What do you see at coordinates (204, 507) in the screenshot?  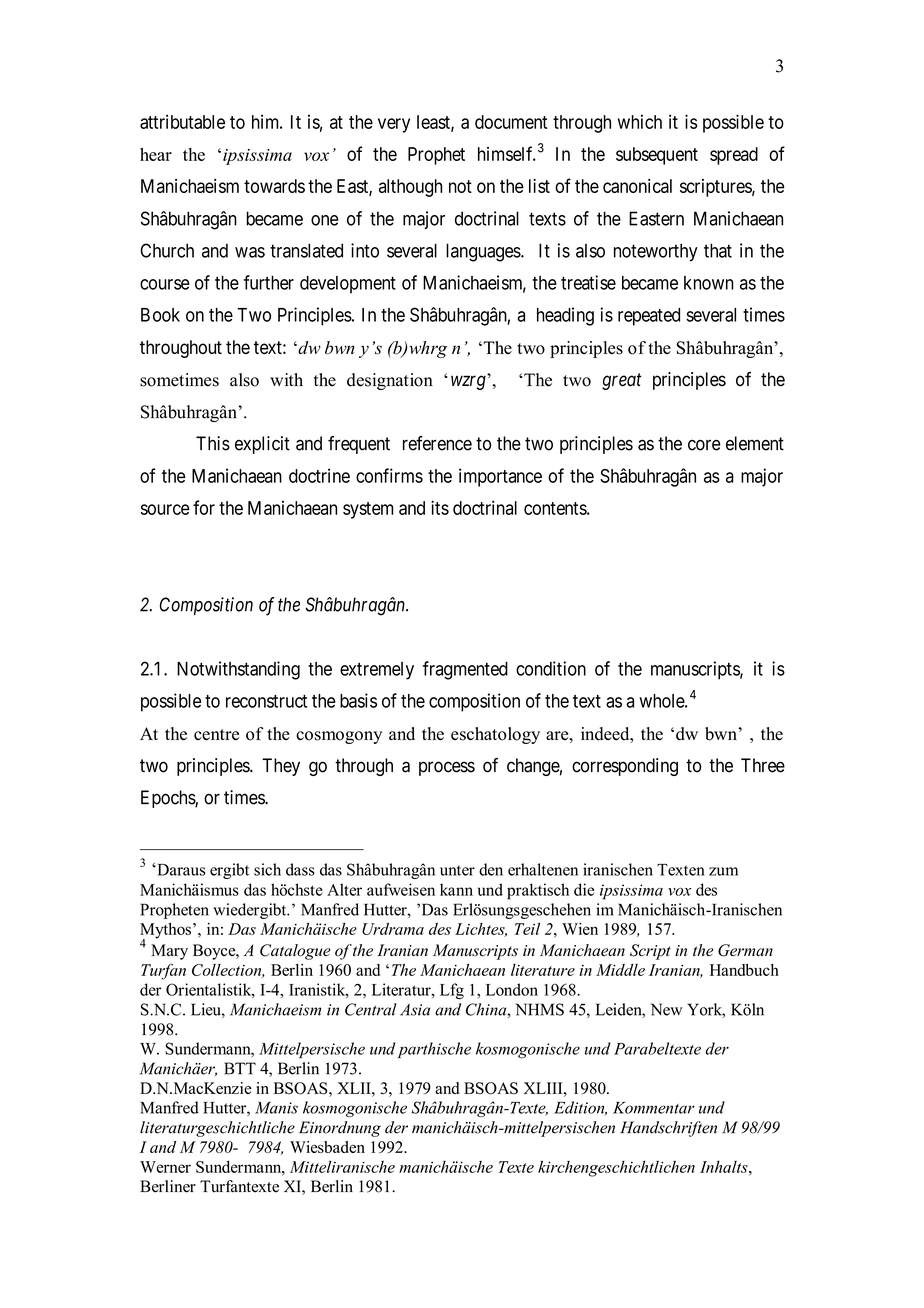 I see `for` at bounding box center [204, 507].
